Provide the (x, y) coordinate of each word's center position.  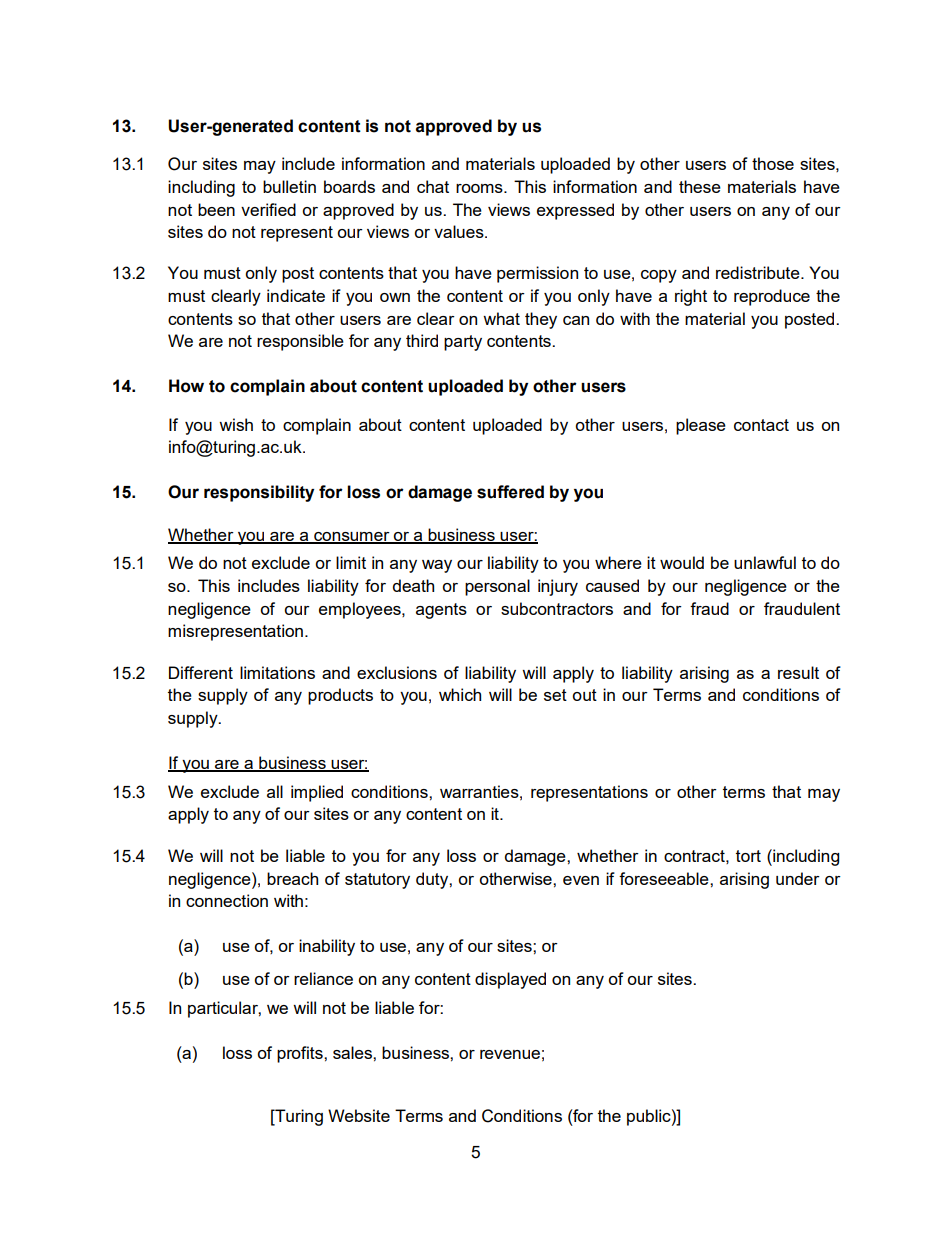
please (701, 426)
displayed (510, 980)
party (463, 343)
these (700, 186)
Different (201, 672)
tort (748, 856)
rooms (480, 188)
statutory (377, 881)
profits (301, 1054)
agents (441, 611)
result (798, 672)
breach (292, 878)
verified (268, 209)
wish (236, 424)
